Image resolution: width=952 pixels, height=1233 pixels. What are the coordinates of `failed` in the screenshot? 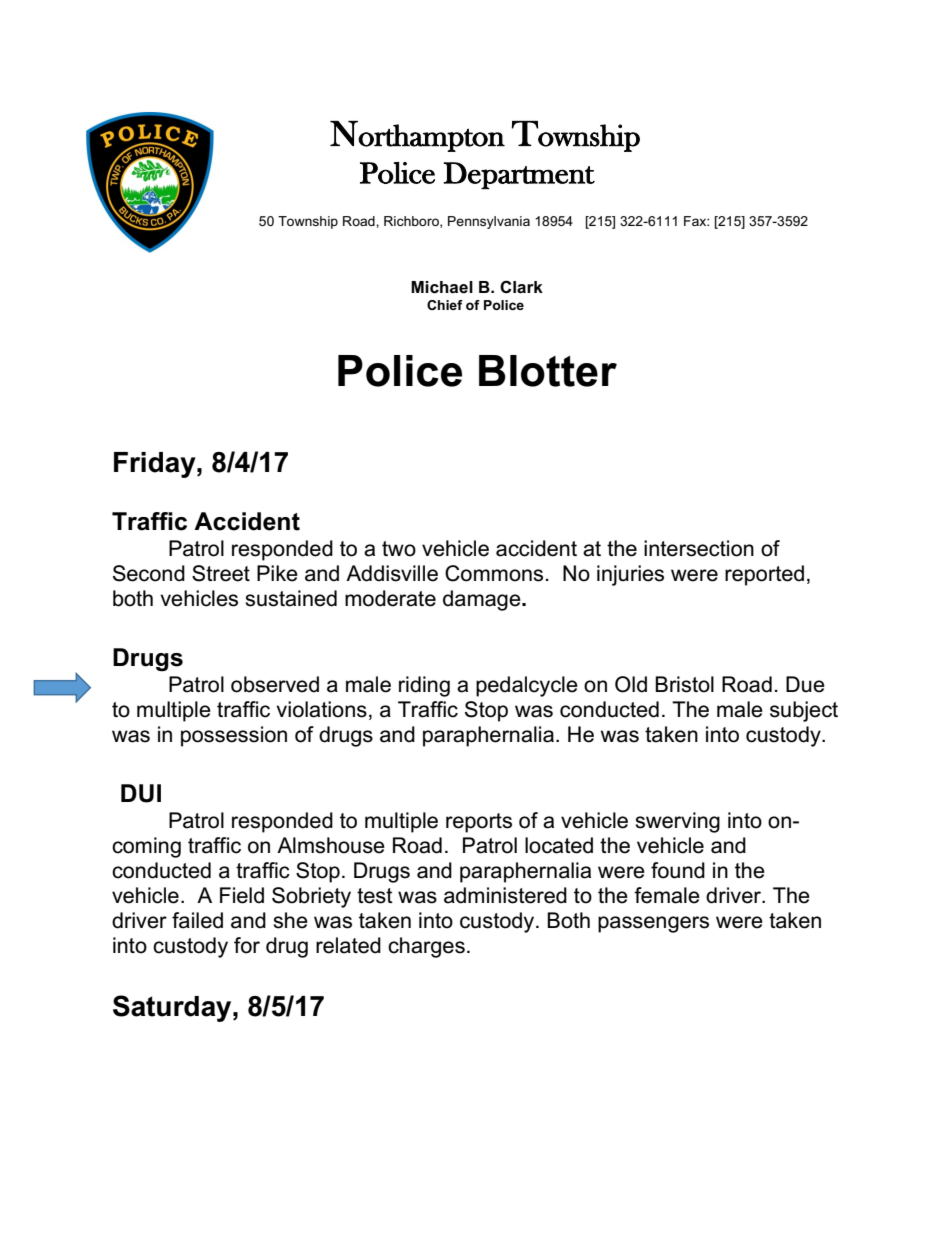 It's located at (197, 920).
